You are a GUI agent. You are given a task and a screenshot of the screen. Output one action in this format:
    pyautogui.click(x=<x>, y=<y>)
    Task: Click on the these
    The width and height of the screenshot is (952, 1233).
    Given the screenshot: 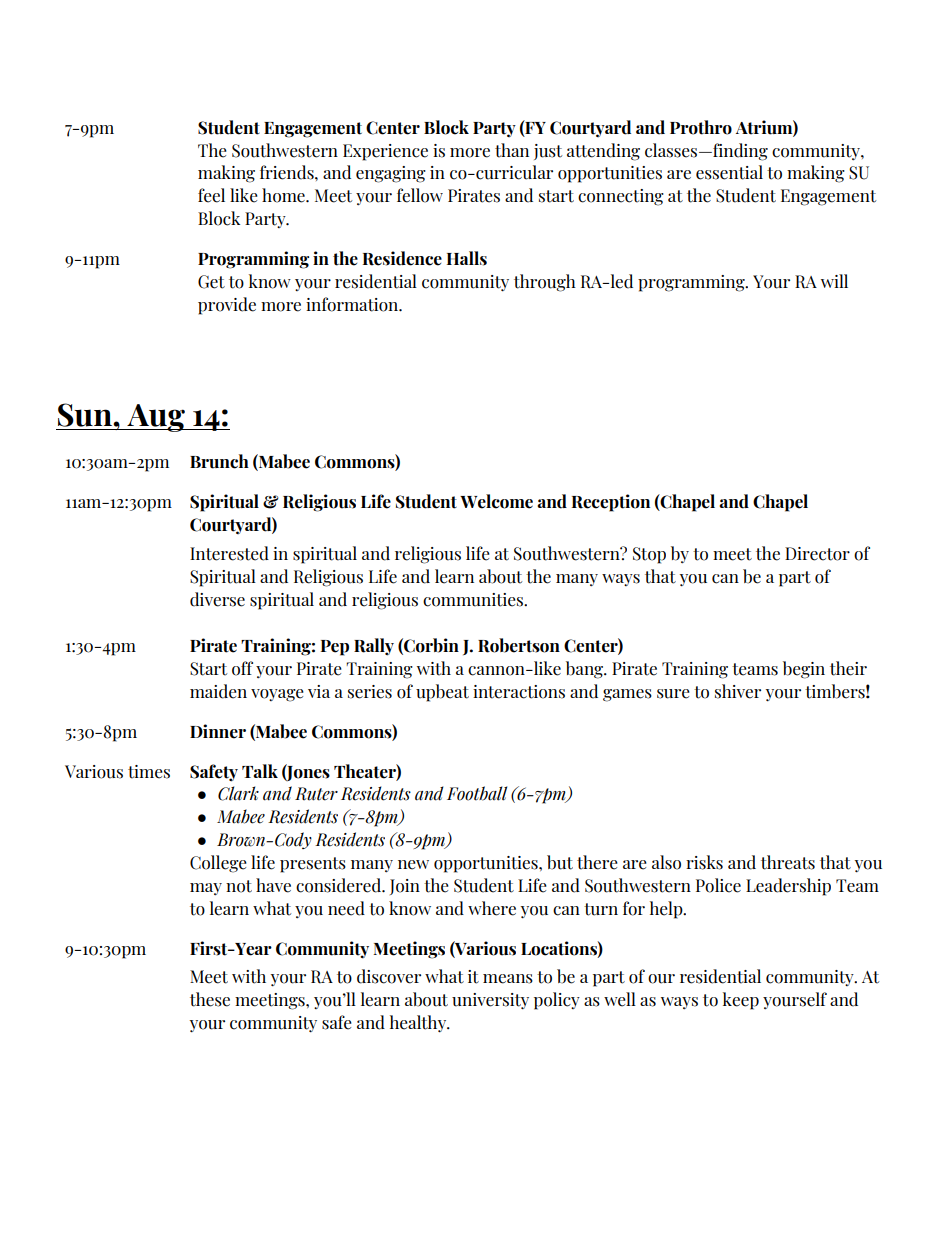 What is the action you would take?
    pyautogui.click(x=210, y=999)
